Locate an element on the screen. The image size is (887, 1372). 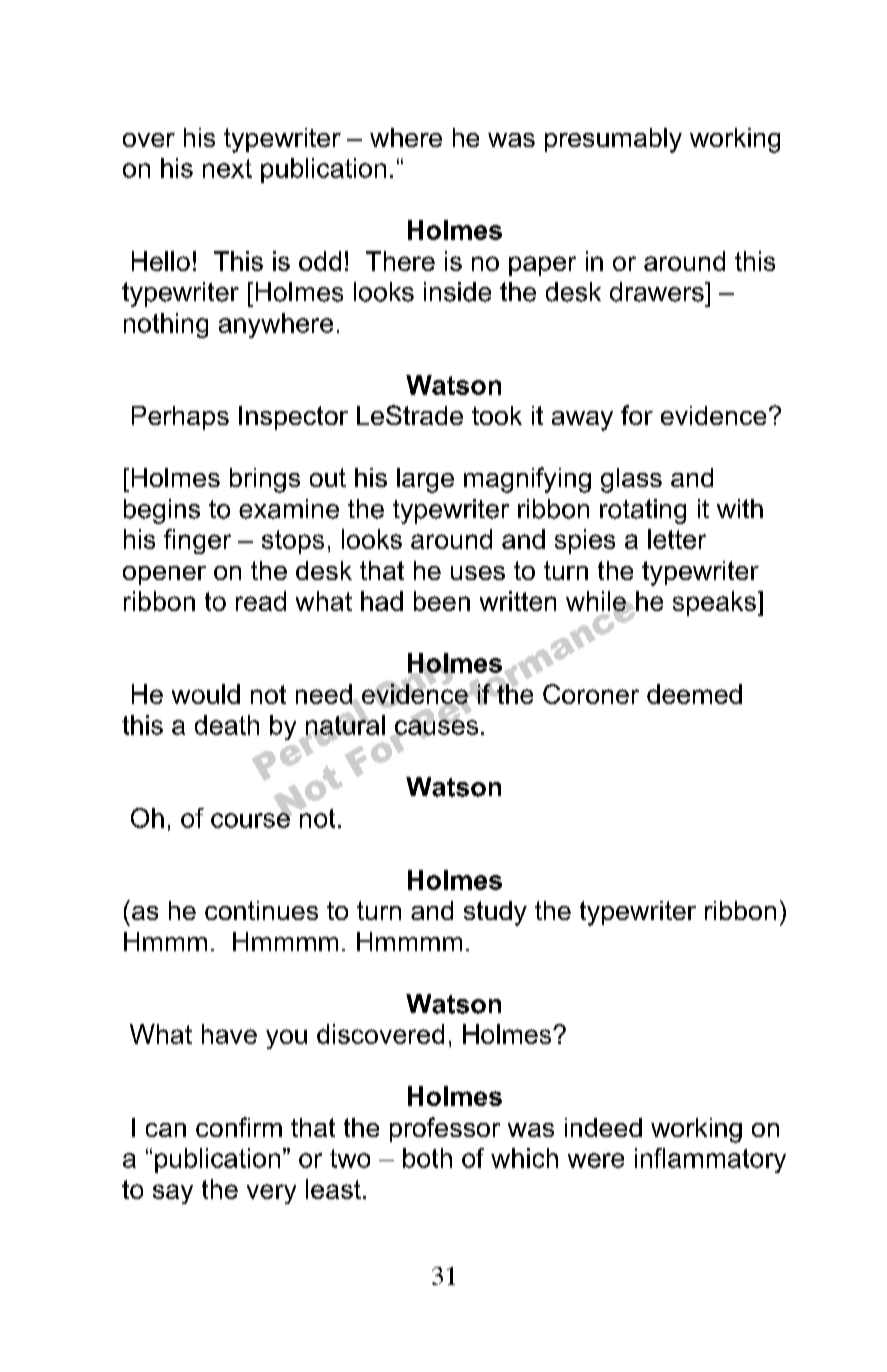
next is located at coordinates (227, 168).
